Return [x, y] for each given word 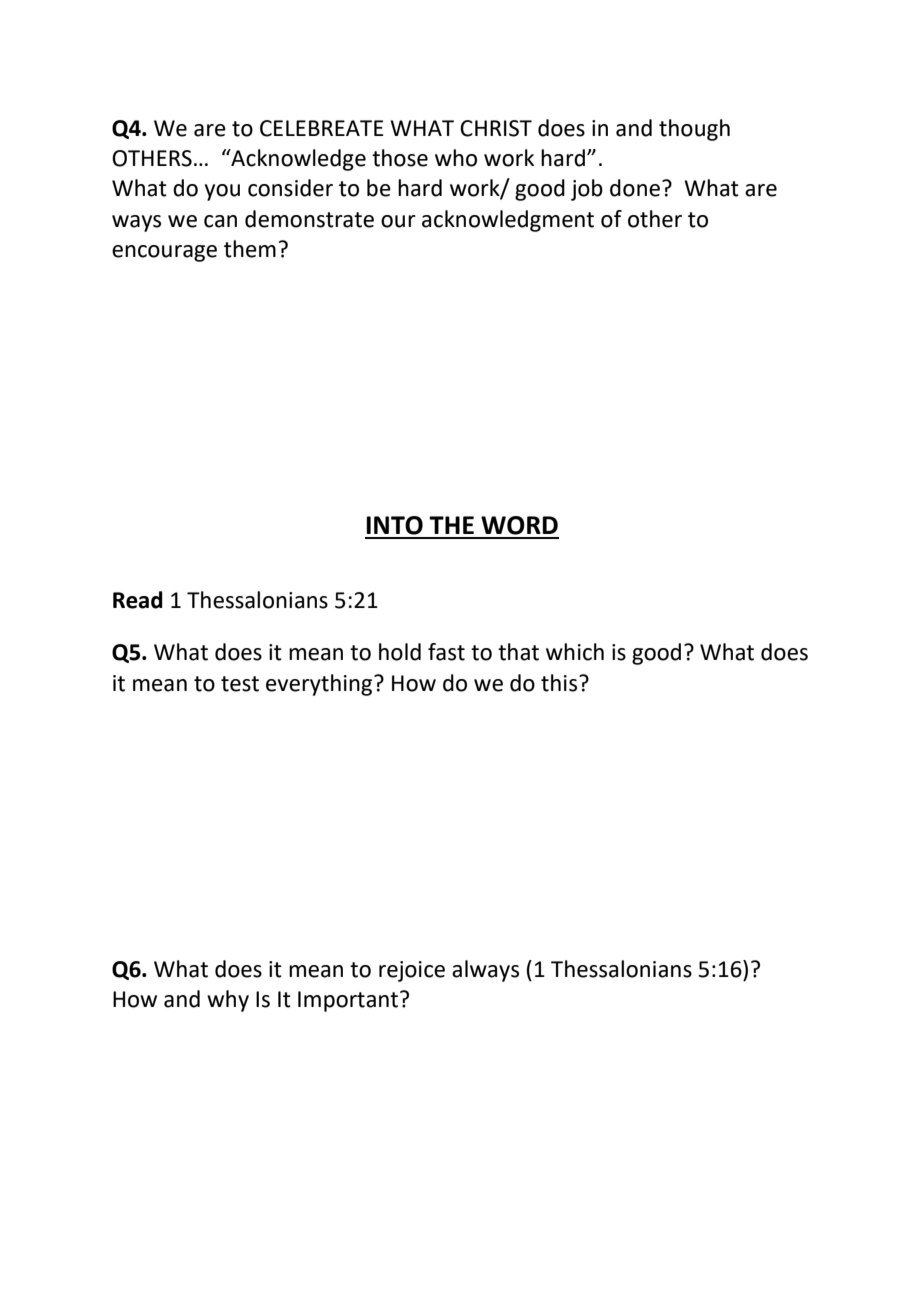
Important [349, 1001]
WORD [519, 525]
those [400, 158]
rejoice [412, 971]
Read [138, 600]
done [635, 188]
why [228, 1001]
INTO [394, 525]
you [222, 192]
